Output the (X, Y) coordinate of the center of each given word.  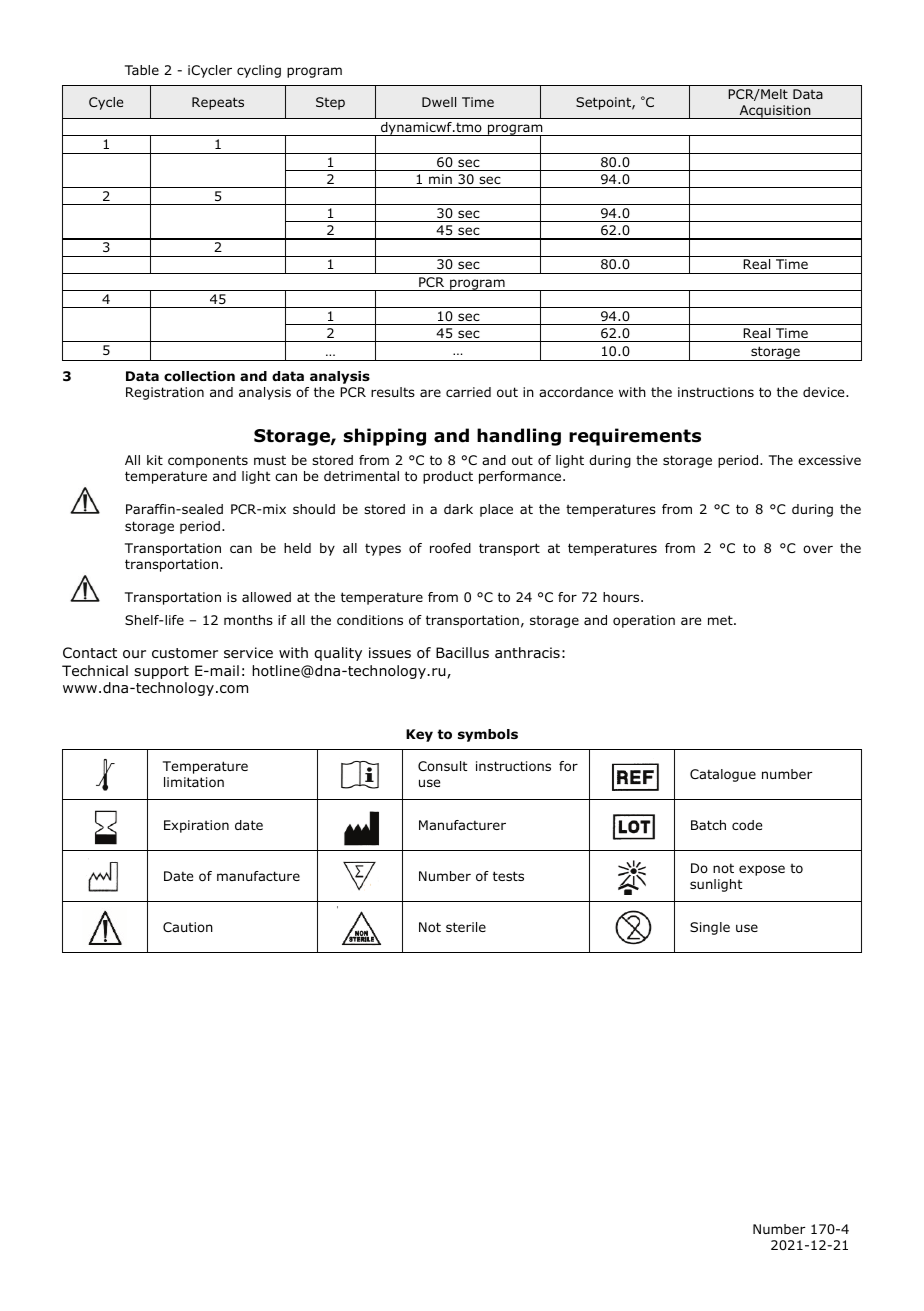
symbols (488, 735)
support (161, 672)
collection (199, 376)
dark (458, 509)
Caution (188, 927)
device (825, 392)
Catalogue (723, 775)
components (208, 461)
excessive (829, 460)
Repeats (218, 103)
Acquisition (775, 112)
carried (468, 392)
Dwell (439, 102)
